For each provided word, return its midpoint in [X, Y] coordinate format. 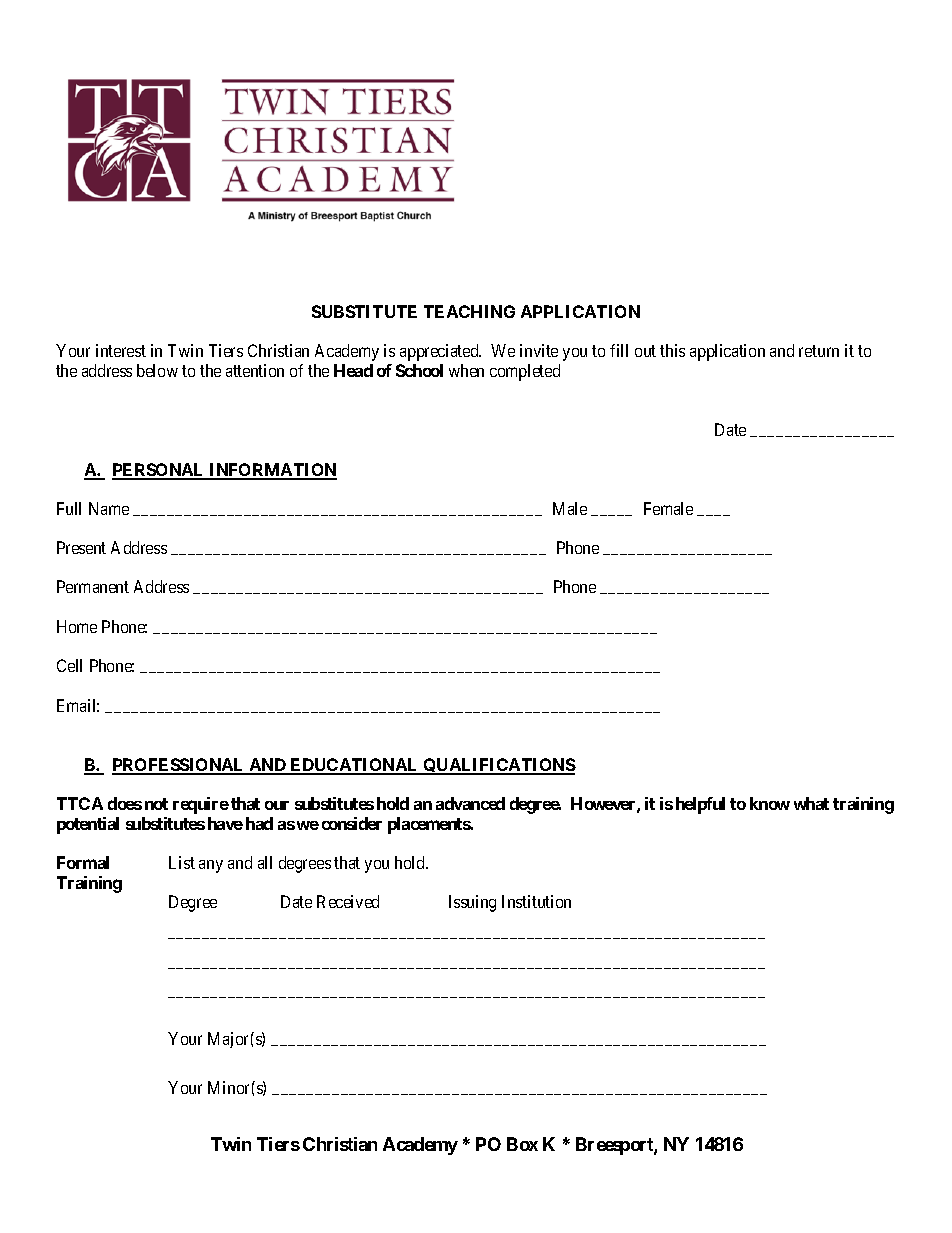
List [182, 862]
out [645, 351]
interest [121, 350]
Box [522, 1144]
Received [348, 901]
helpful [700, 805]
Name [109, 508]
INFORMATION [272, 471]
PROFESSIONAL [179, 766]
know [770, 803]
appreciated [440, 352]
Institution [536, 901]
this [672, 350]
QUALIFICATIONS [498, 766]
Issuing [472, 903]
